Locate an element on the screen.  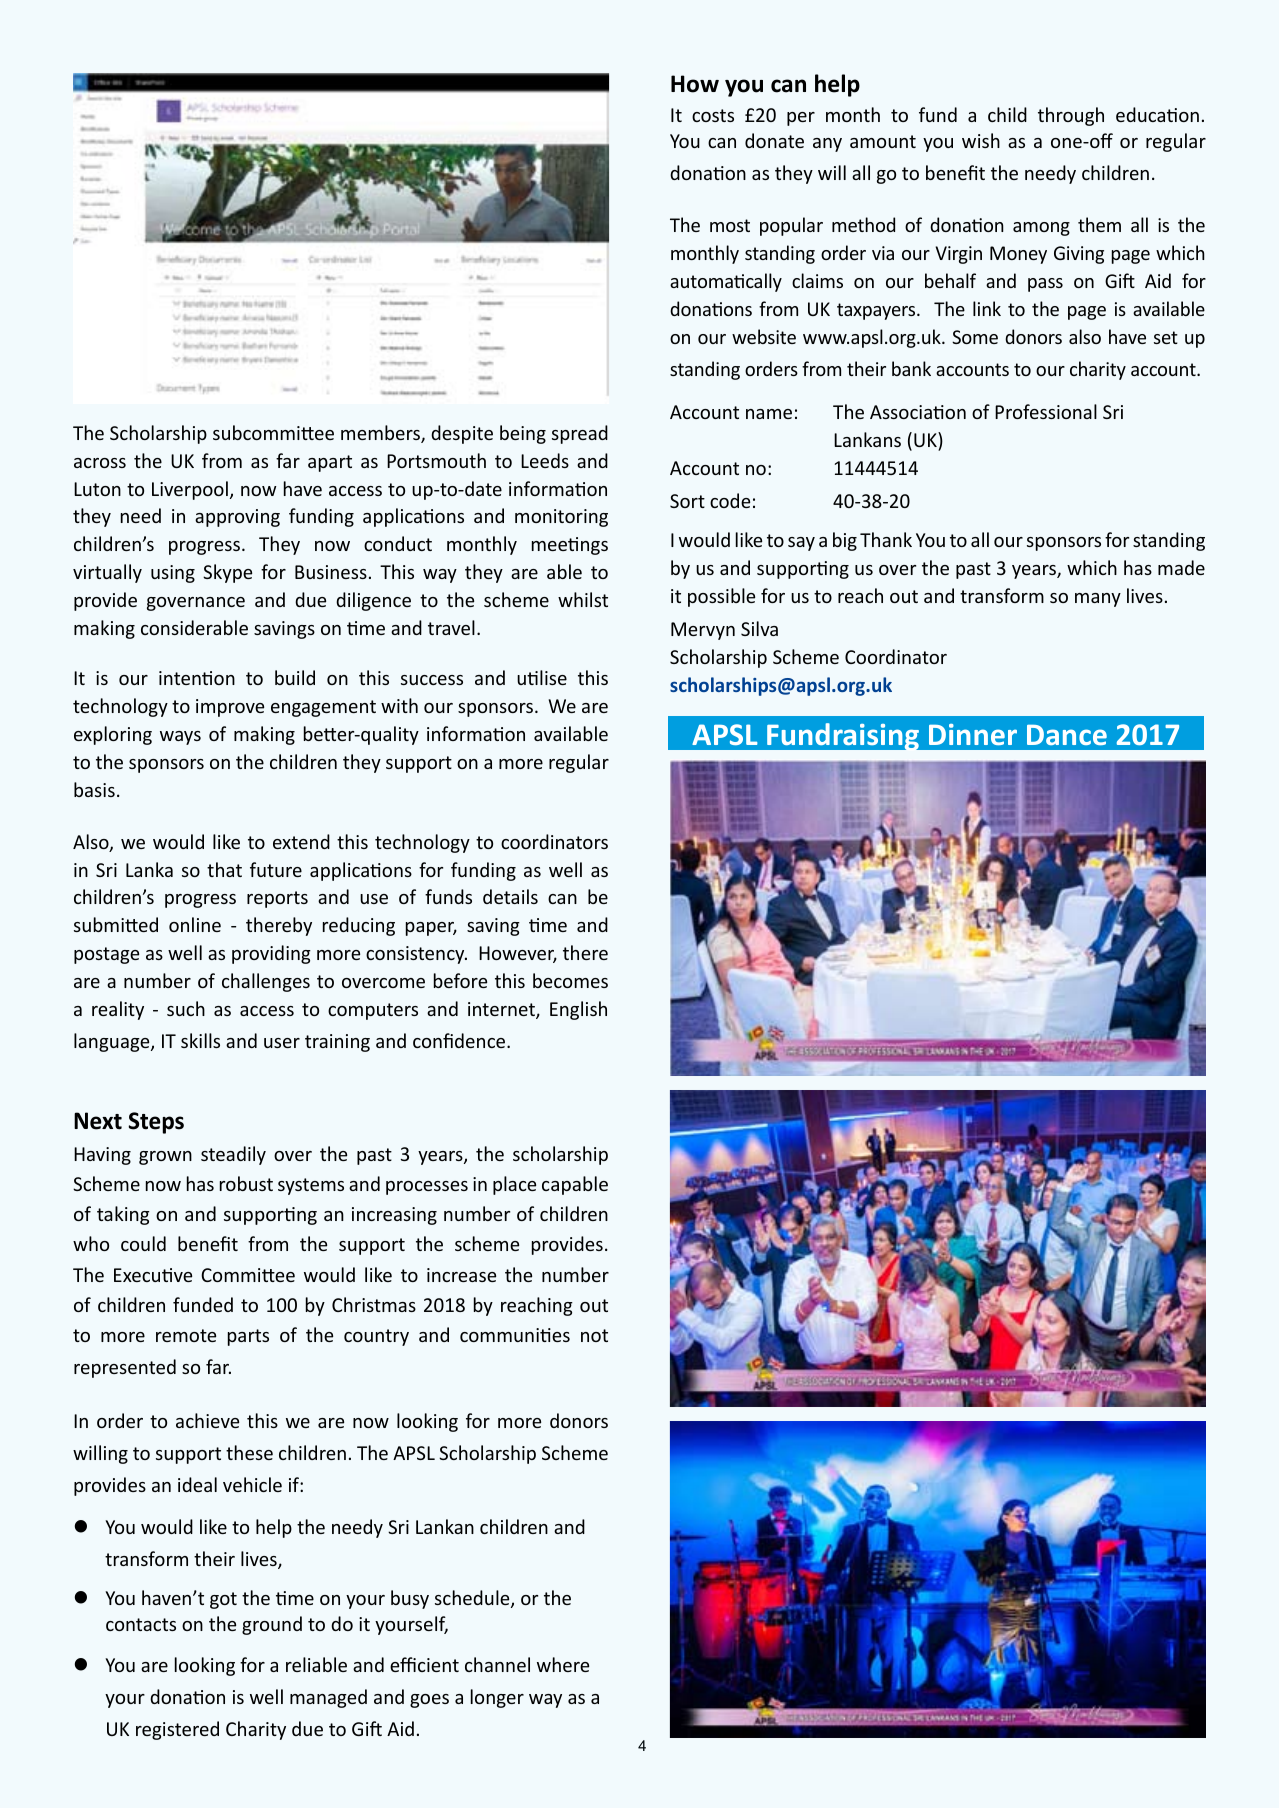
through is located at coordinates (1071, 116).
